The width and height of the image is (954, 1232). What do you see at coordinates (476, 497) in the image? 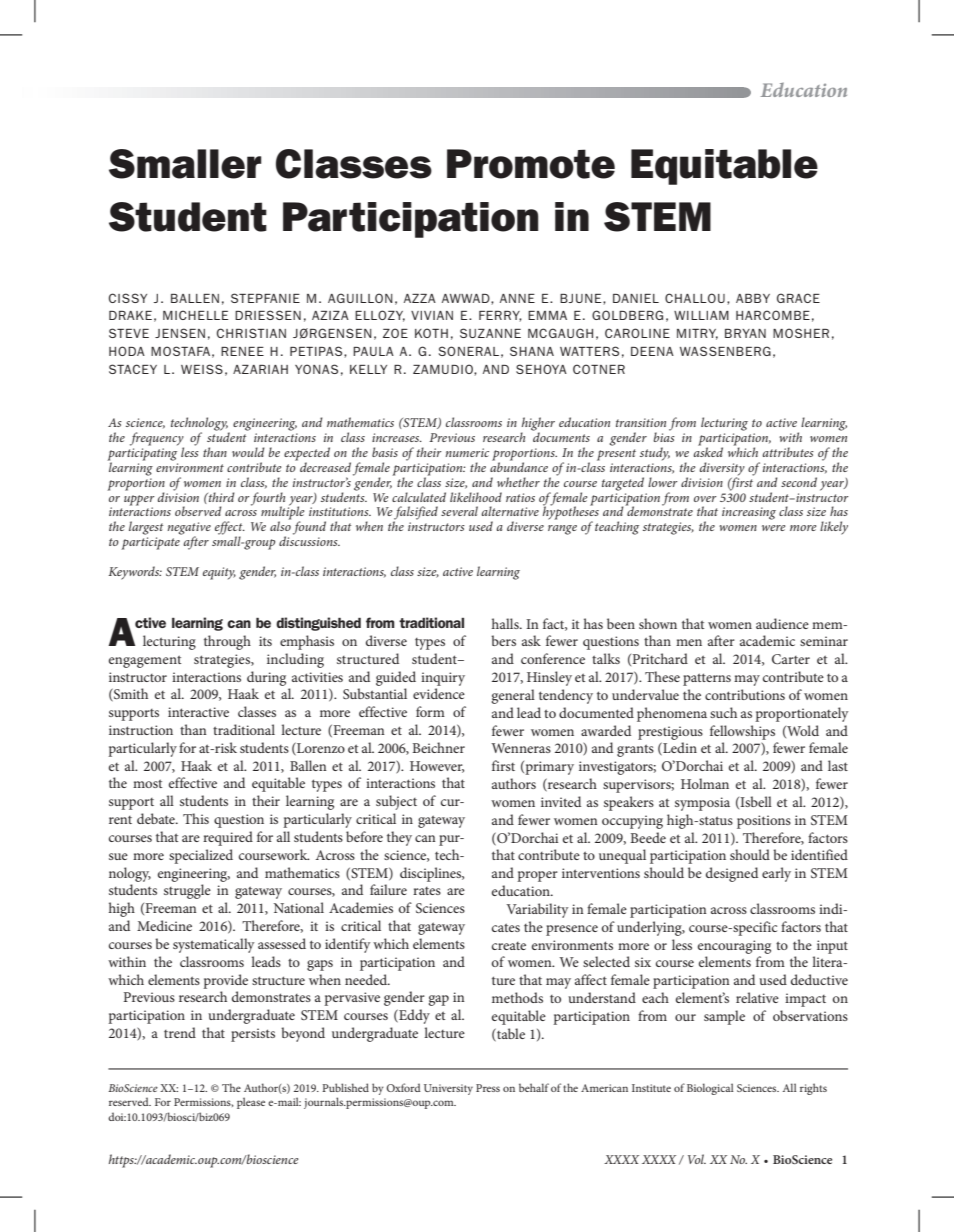
I see `likelihood` at bounding box center [476, 497].
